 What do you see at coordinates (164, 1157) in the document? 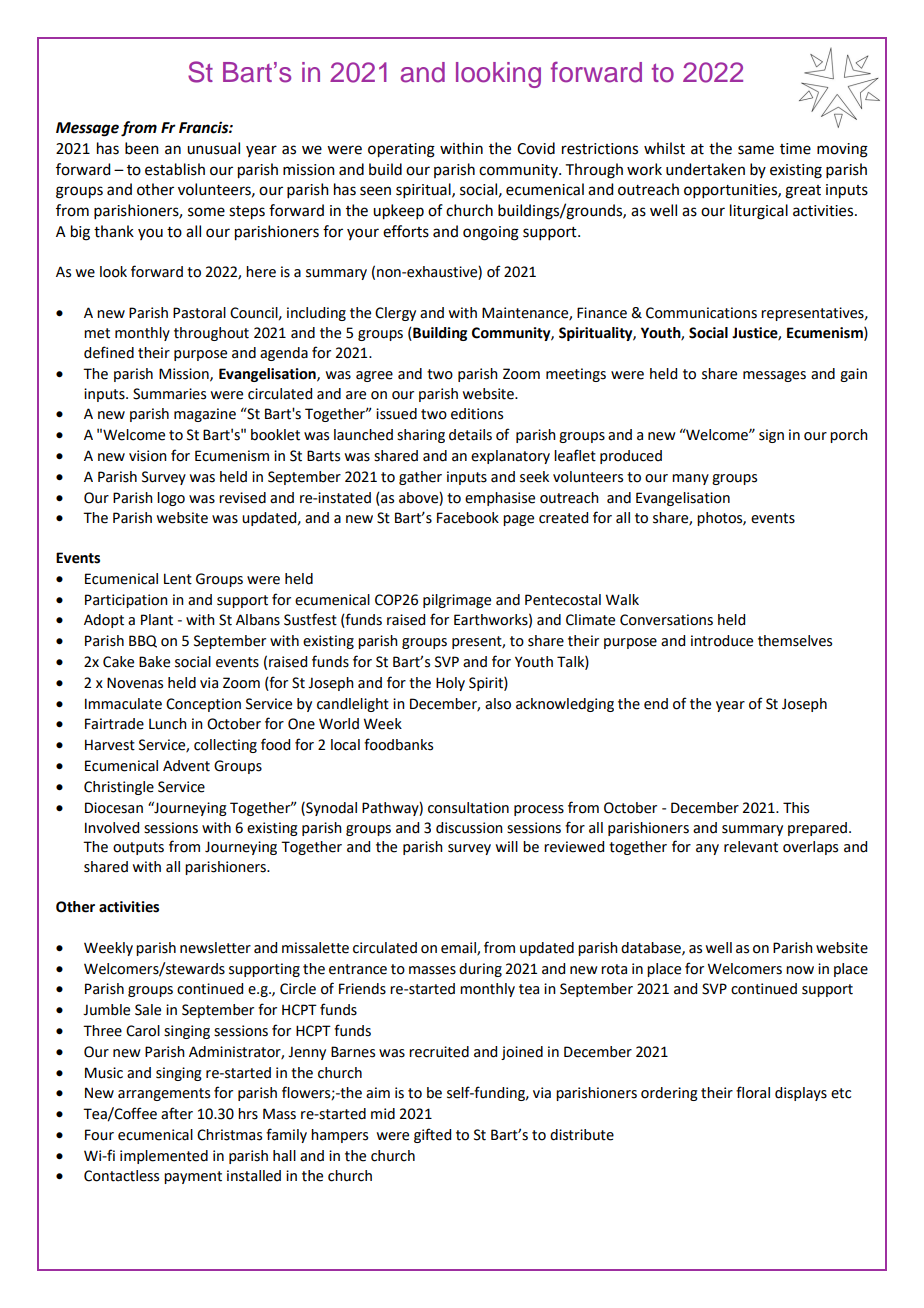
I see `implemented` at bounding box center [164, 1157].
